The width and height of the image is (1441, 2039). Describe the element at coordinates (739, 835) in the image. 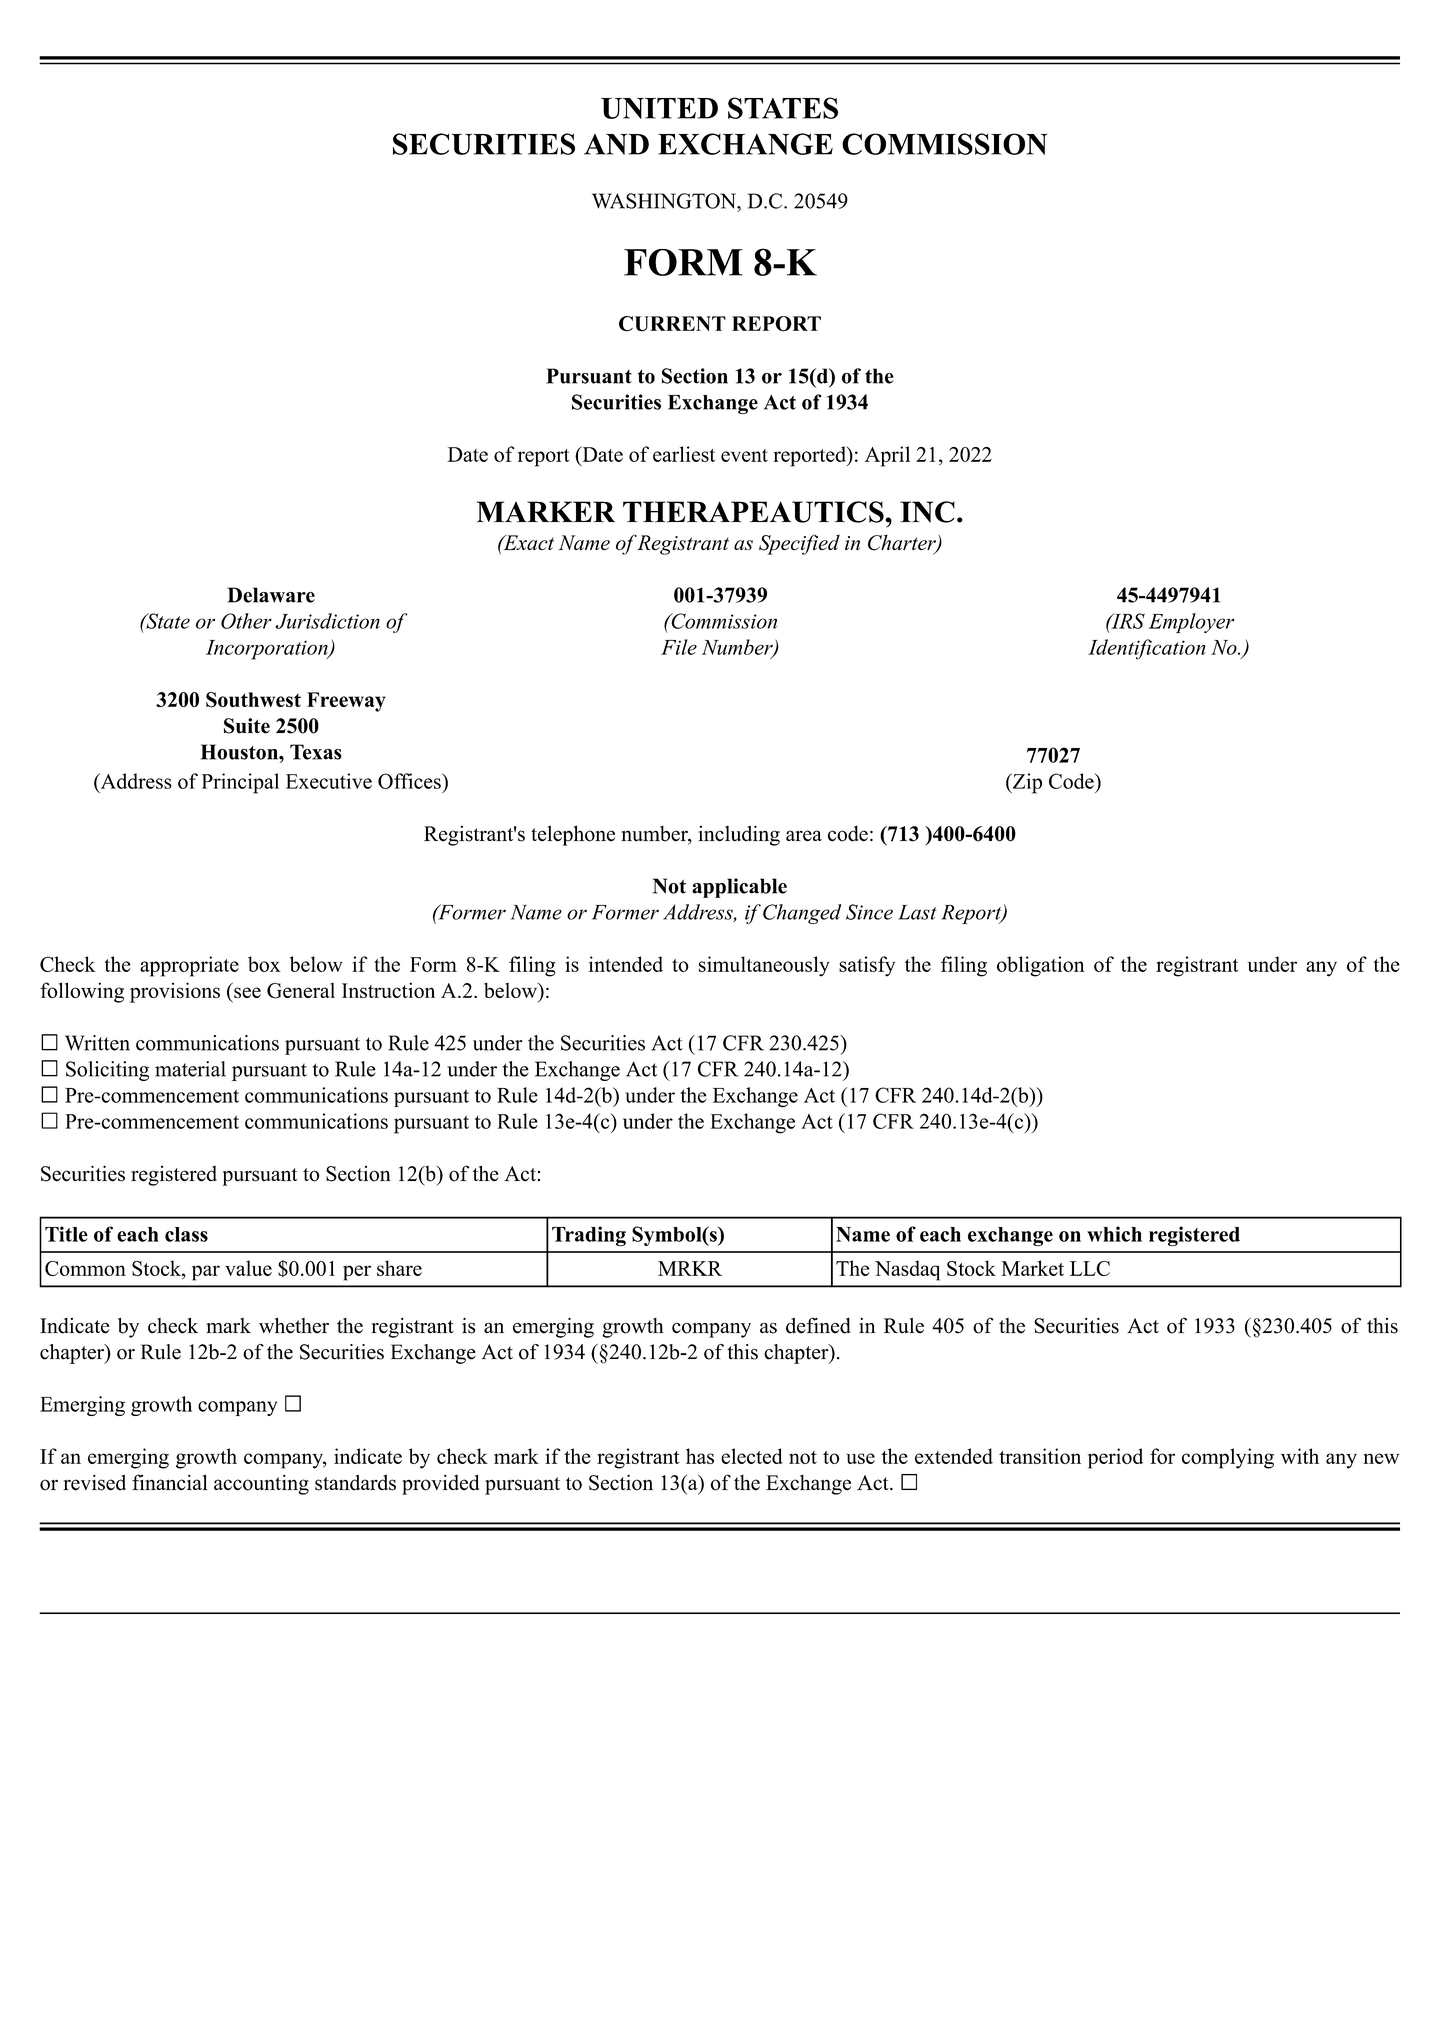

I see `including` at that location.
